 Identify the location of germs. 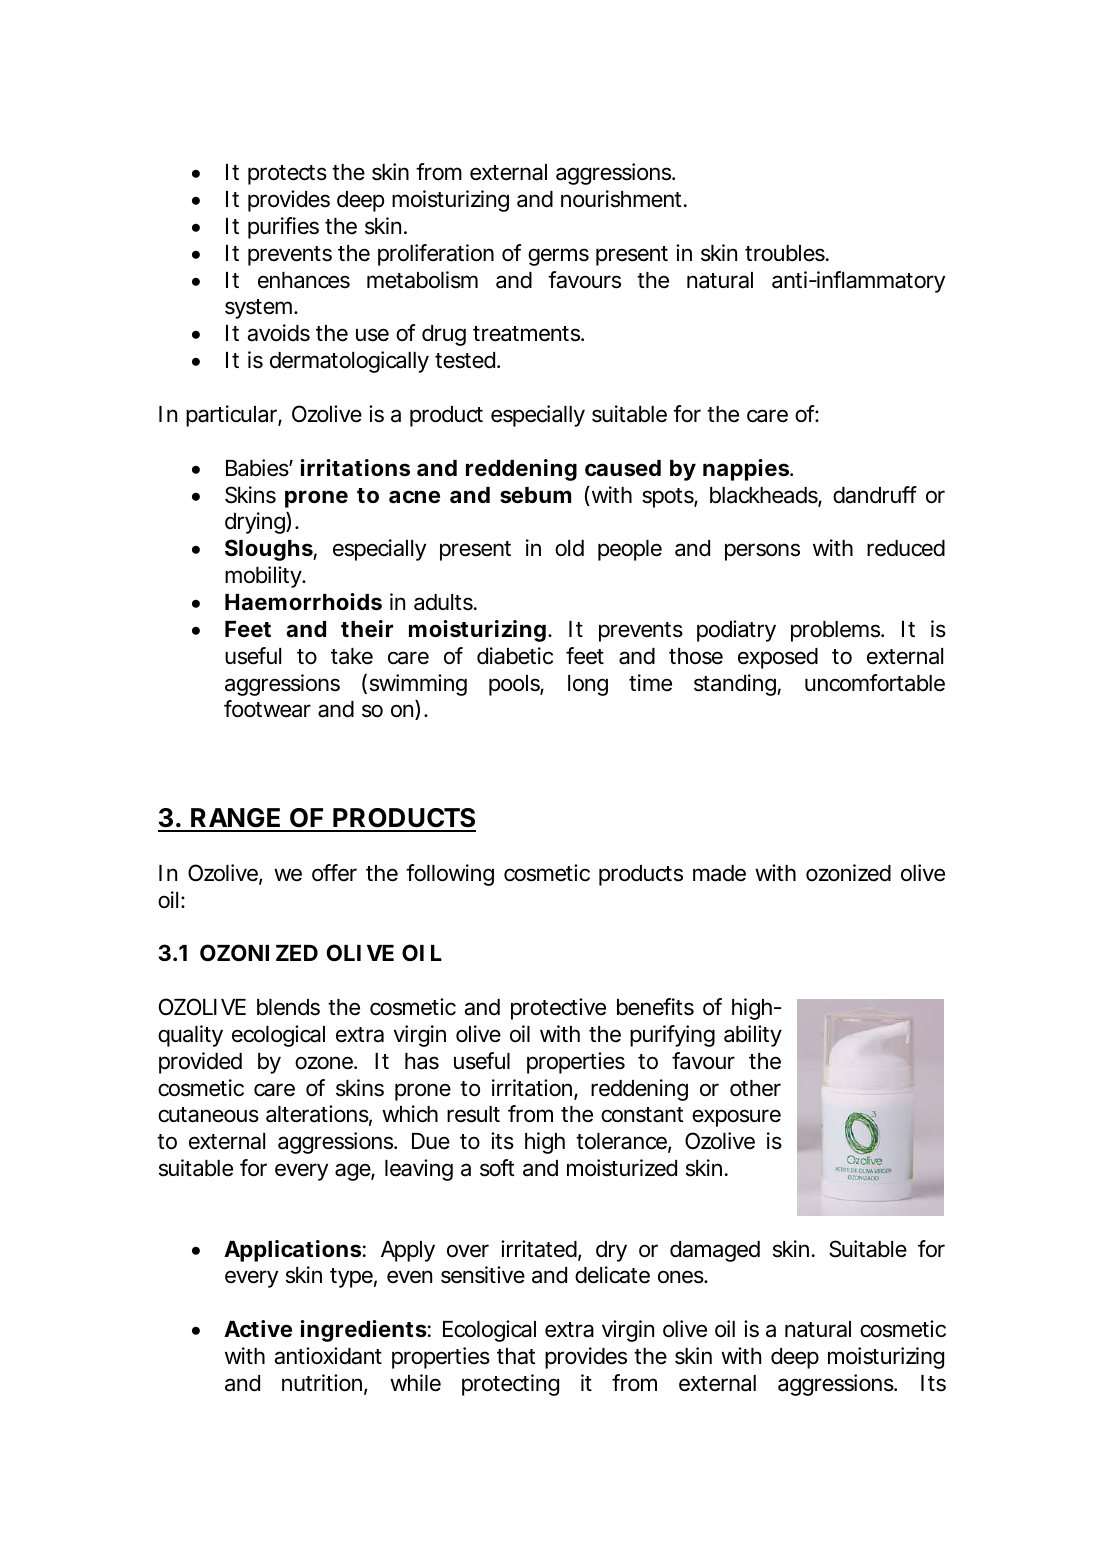
(558, 257).
